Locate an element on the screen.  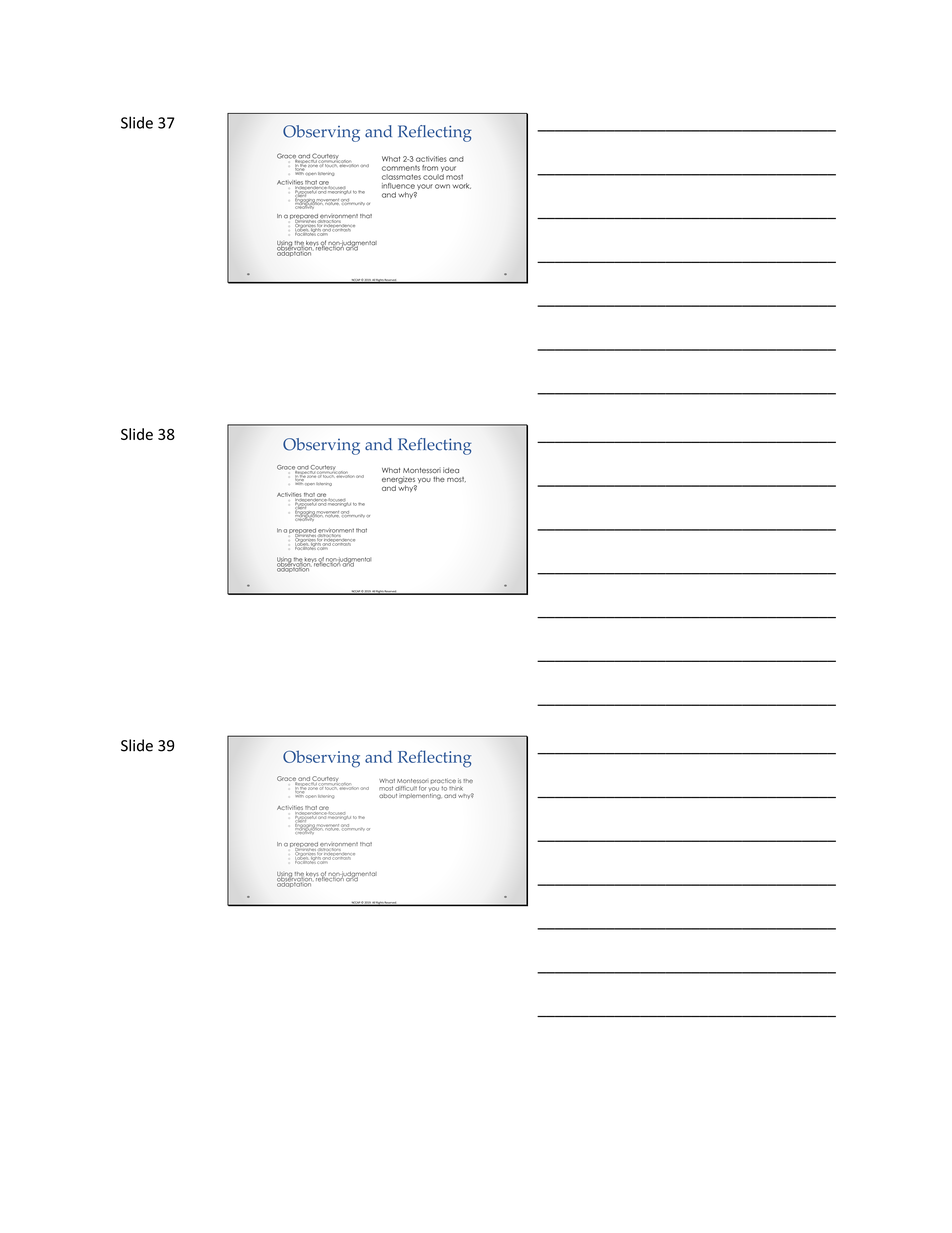
could is located at coordinates (433, 177).
